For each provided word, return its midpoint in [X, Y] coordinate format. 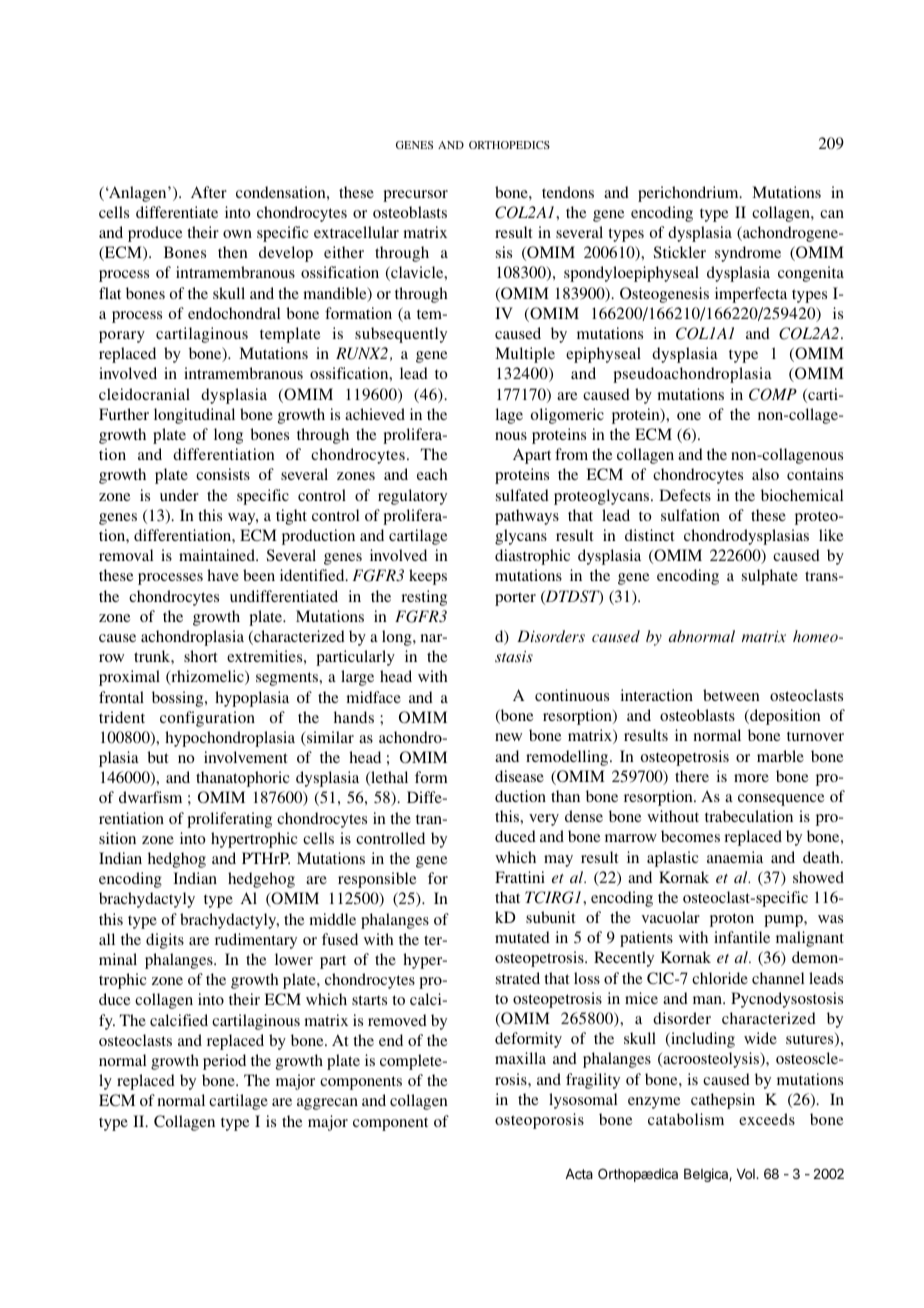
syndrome [748, 254]
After [209, 192]
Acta [579, 1174]
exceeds [767, 1119]
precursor [415, 196]
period [224, 1062]
